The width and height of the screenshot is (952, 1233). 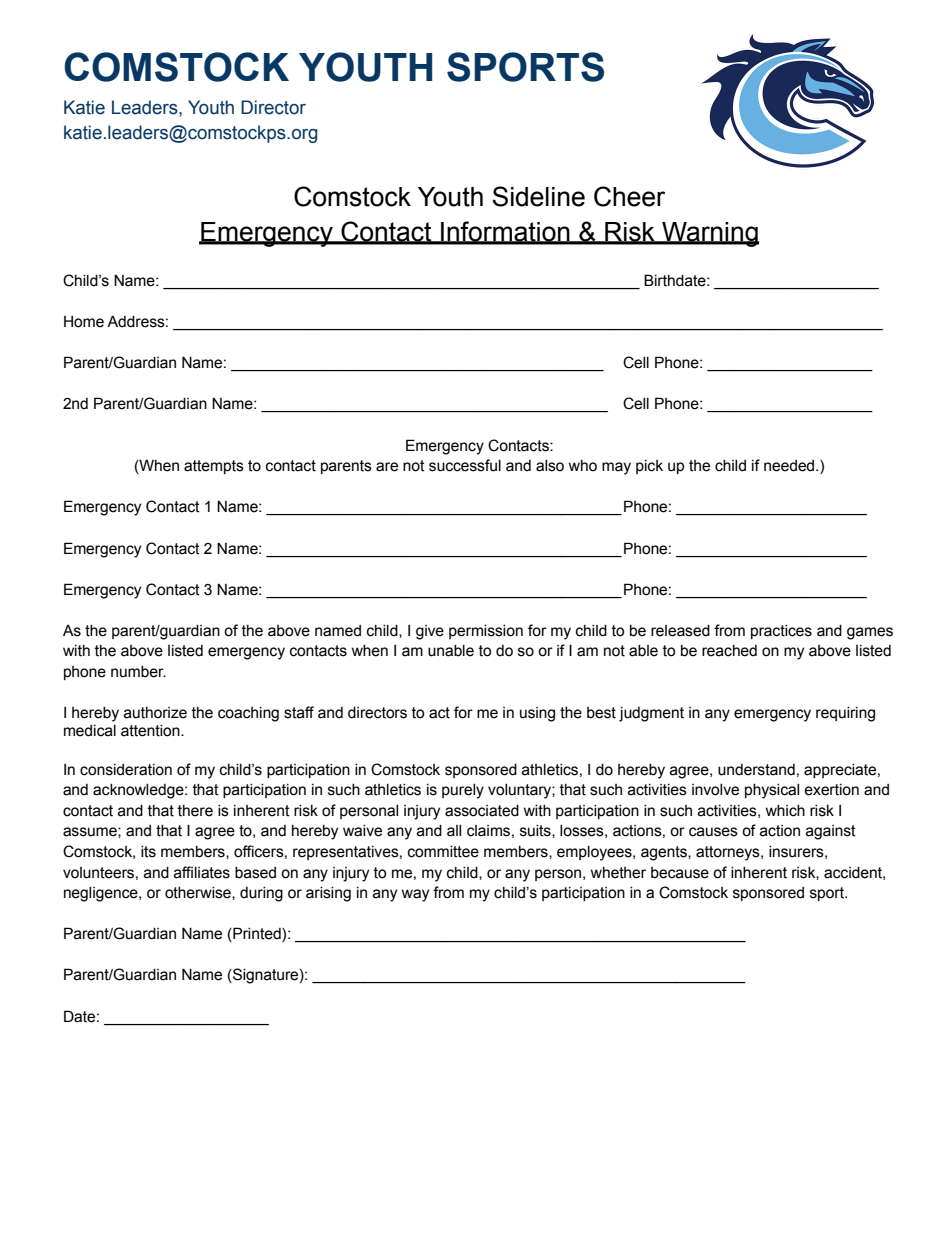 What do you see at coordinates (537, 714) in the screenshot?
I see `using` at bounding box center [537, 714].
